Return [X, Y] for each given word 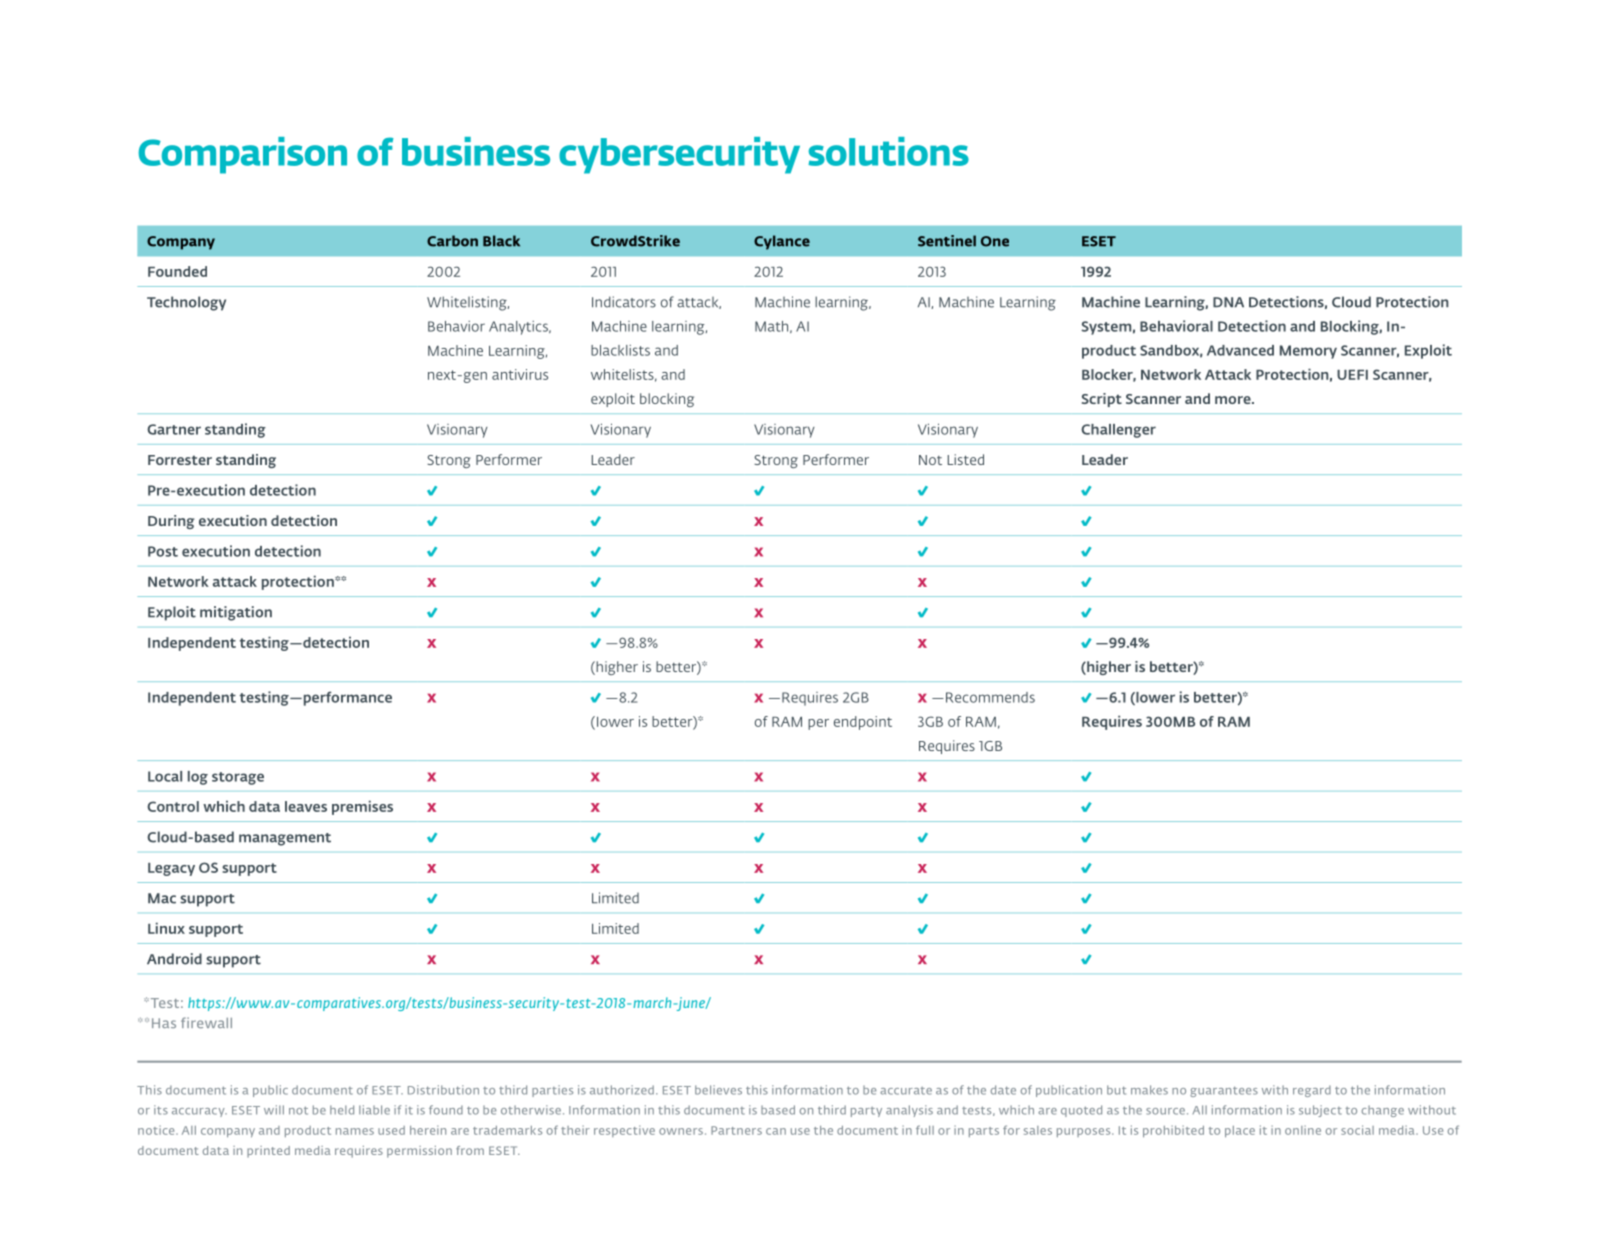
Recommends [990, 697]
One [995, 241]
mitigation [236, 613]
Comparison [243, 155]
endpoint [863, 723]
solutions [888, 151]
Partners [736, 1130]
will [274, 1110]
